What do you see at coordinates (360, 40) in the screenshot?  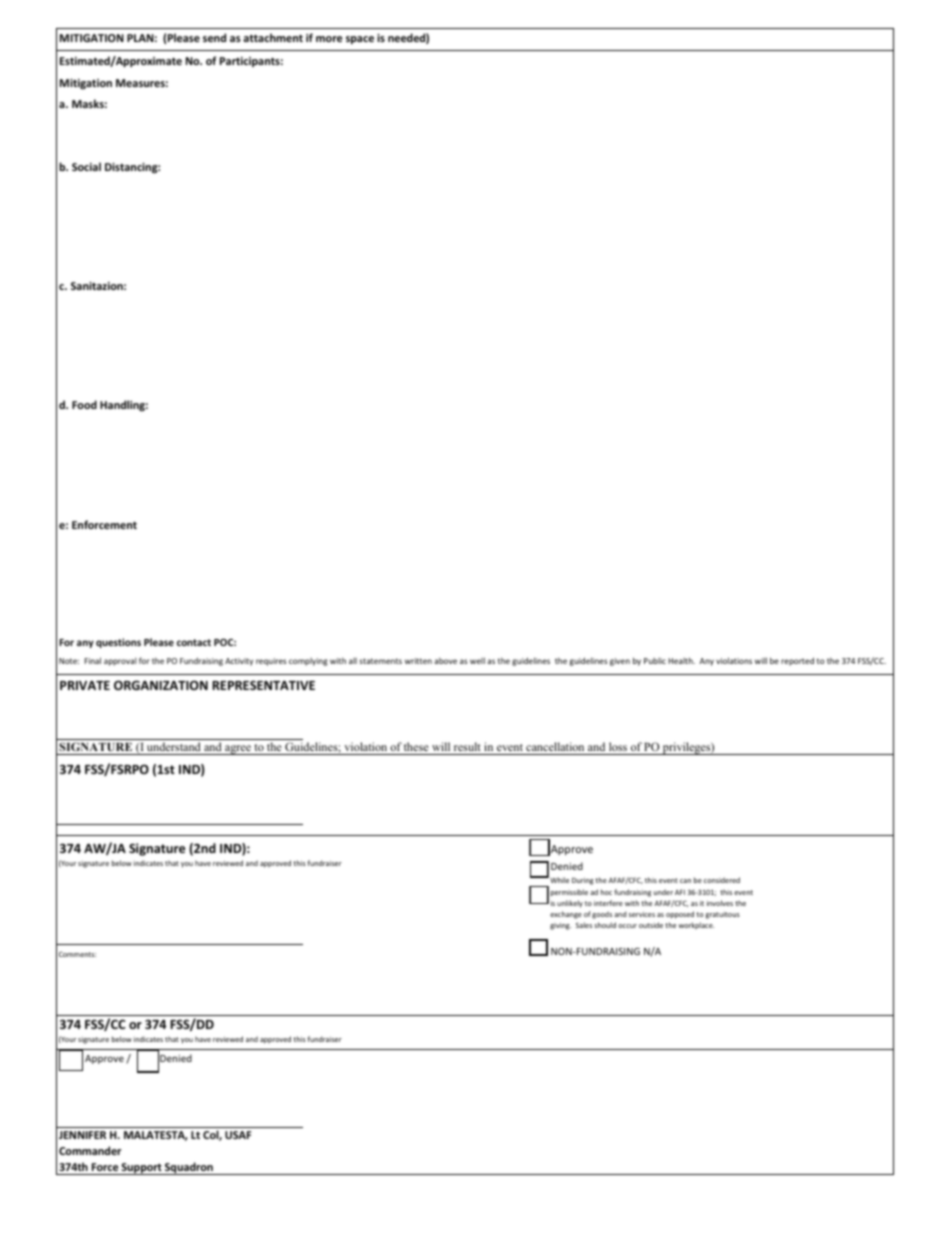 I see `space` at bounding box center [360, 40].
